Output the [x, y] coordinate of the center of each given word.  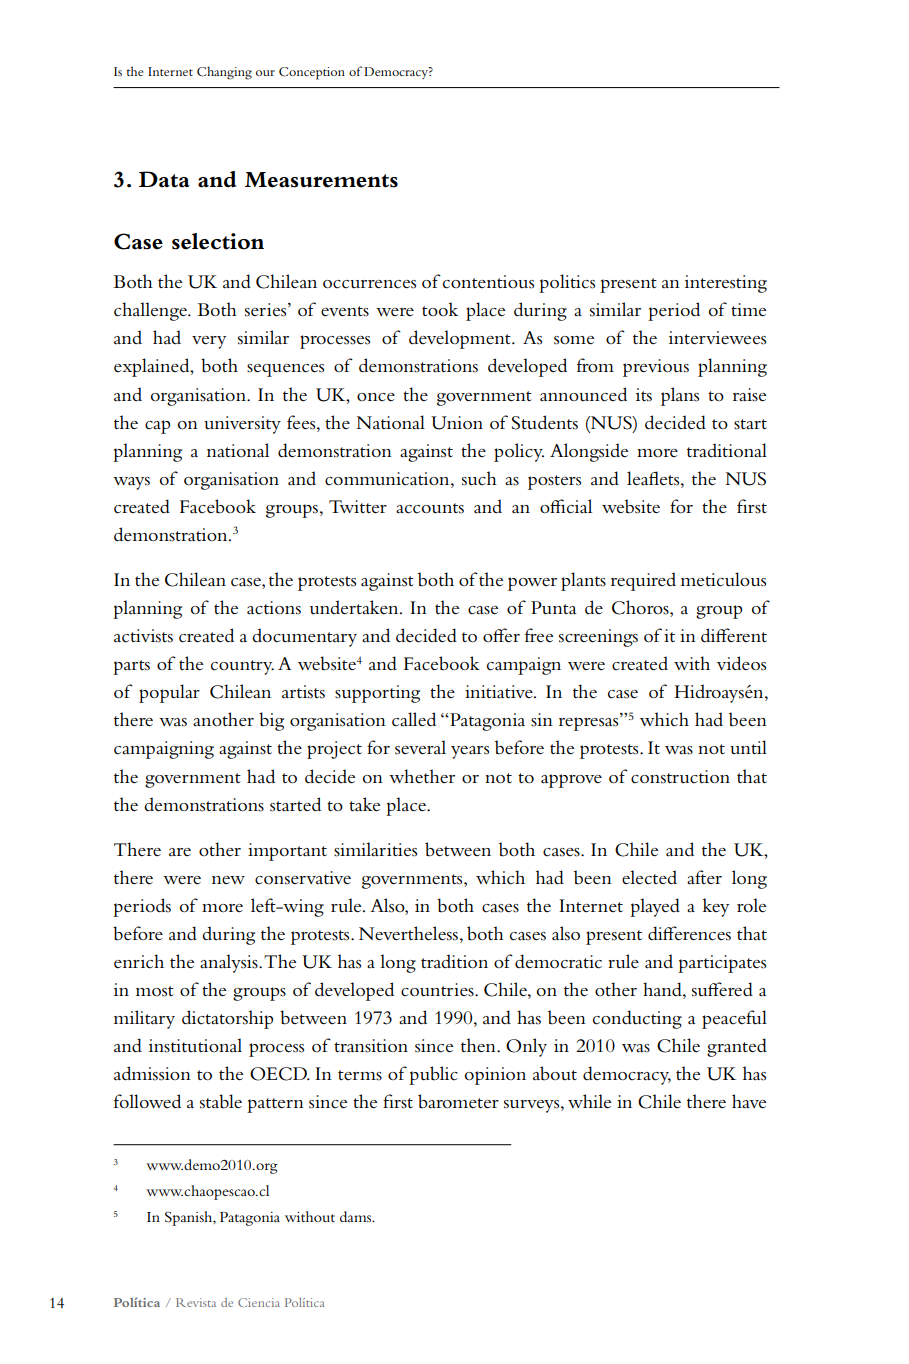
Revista [196, 1302]
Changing [224, 73]
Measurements [321, 180]
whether [422, 776]
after [704, 877]
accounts [430, 508]
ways [131, 483]
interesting [726, 284]
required [643, 581]
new [228, 880]
